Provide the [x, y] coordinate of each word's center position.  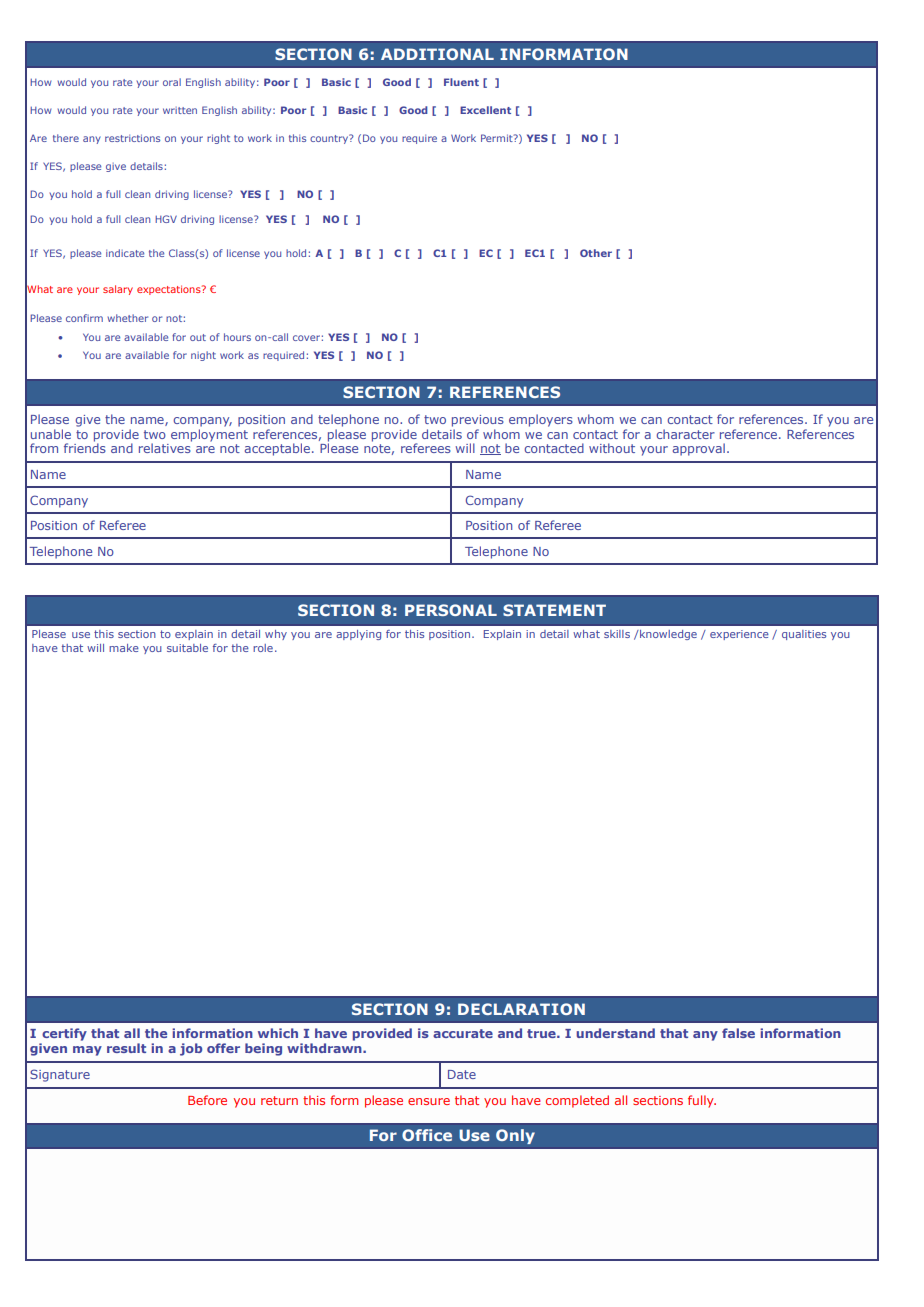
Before [207, 1100]
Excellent [485, 110]
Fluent [461, 82]
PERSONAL [451, 610]
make [124, 648]
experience [739, 635]
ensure [429, 1101]
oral [172, 82]
